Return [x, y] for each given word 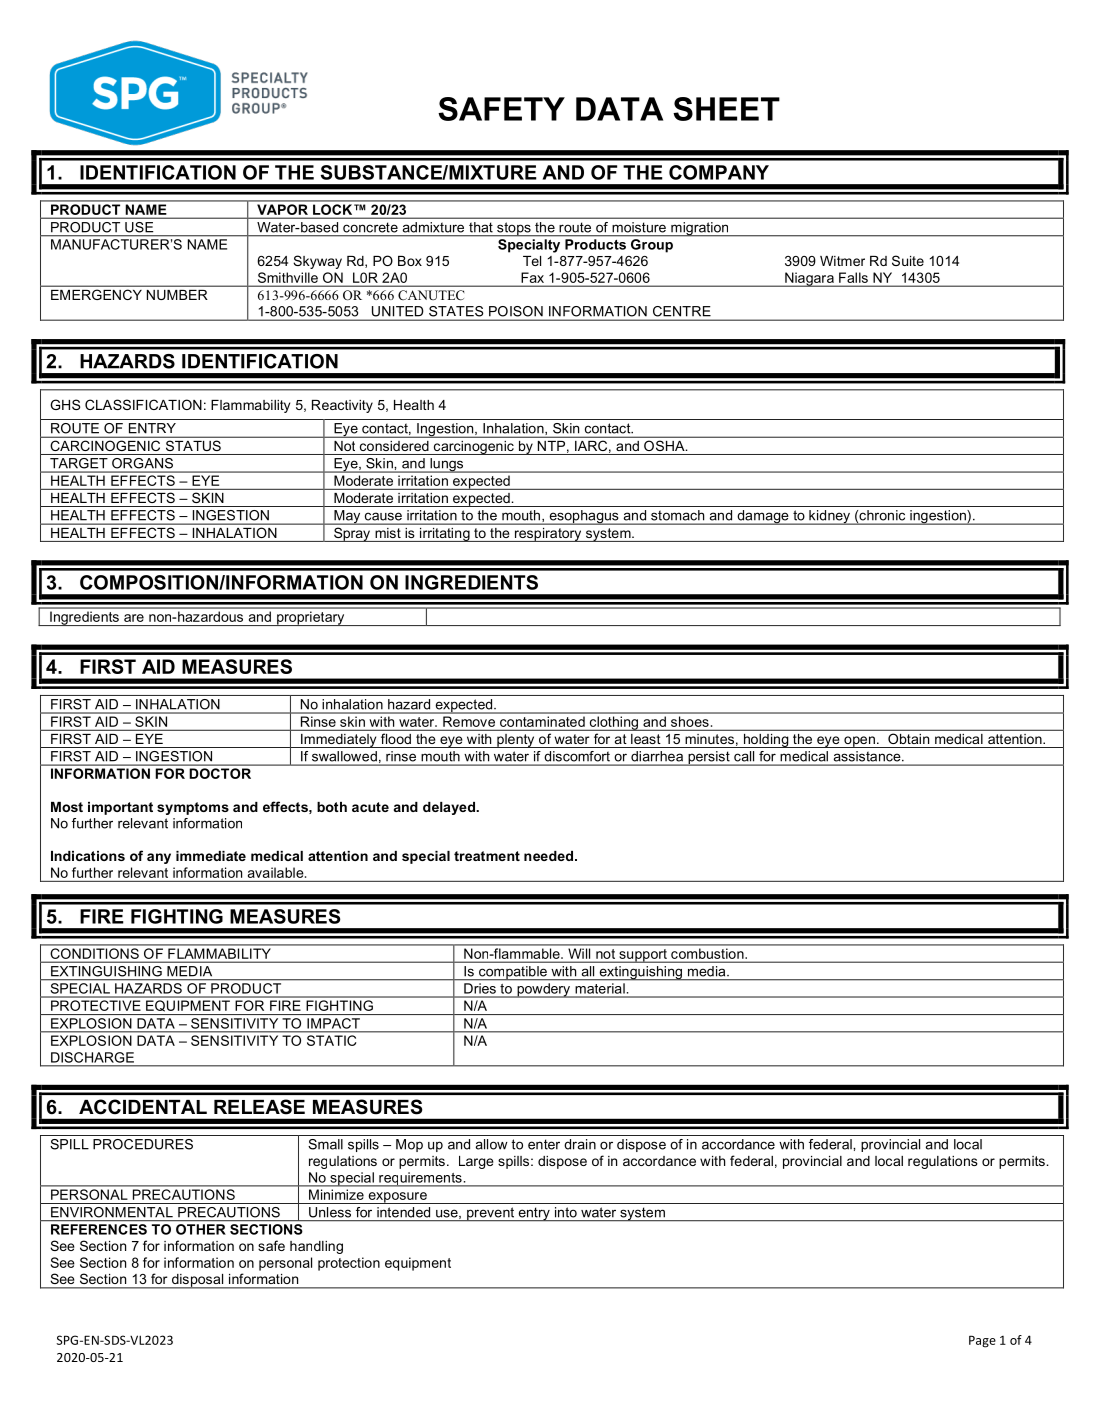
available [277, 872]
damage [763, 517]
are [134, 618]
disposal [198, 1281]
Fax [533, 277]
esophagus [584, 517]
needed [550, 856]
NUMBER [177, 295]
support [643, 956]
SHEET [726, 109]
